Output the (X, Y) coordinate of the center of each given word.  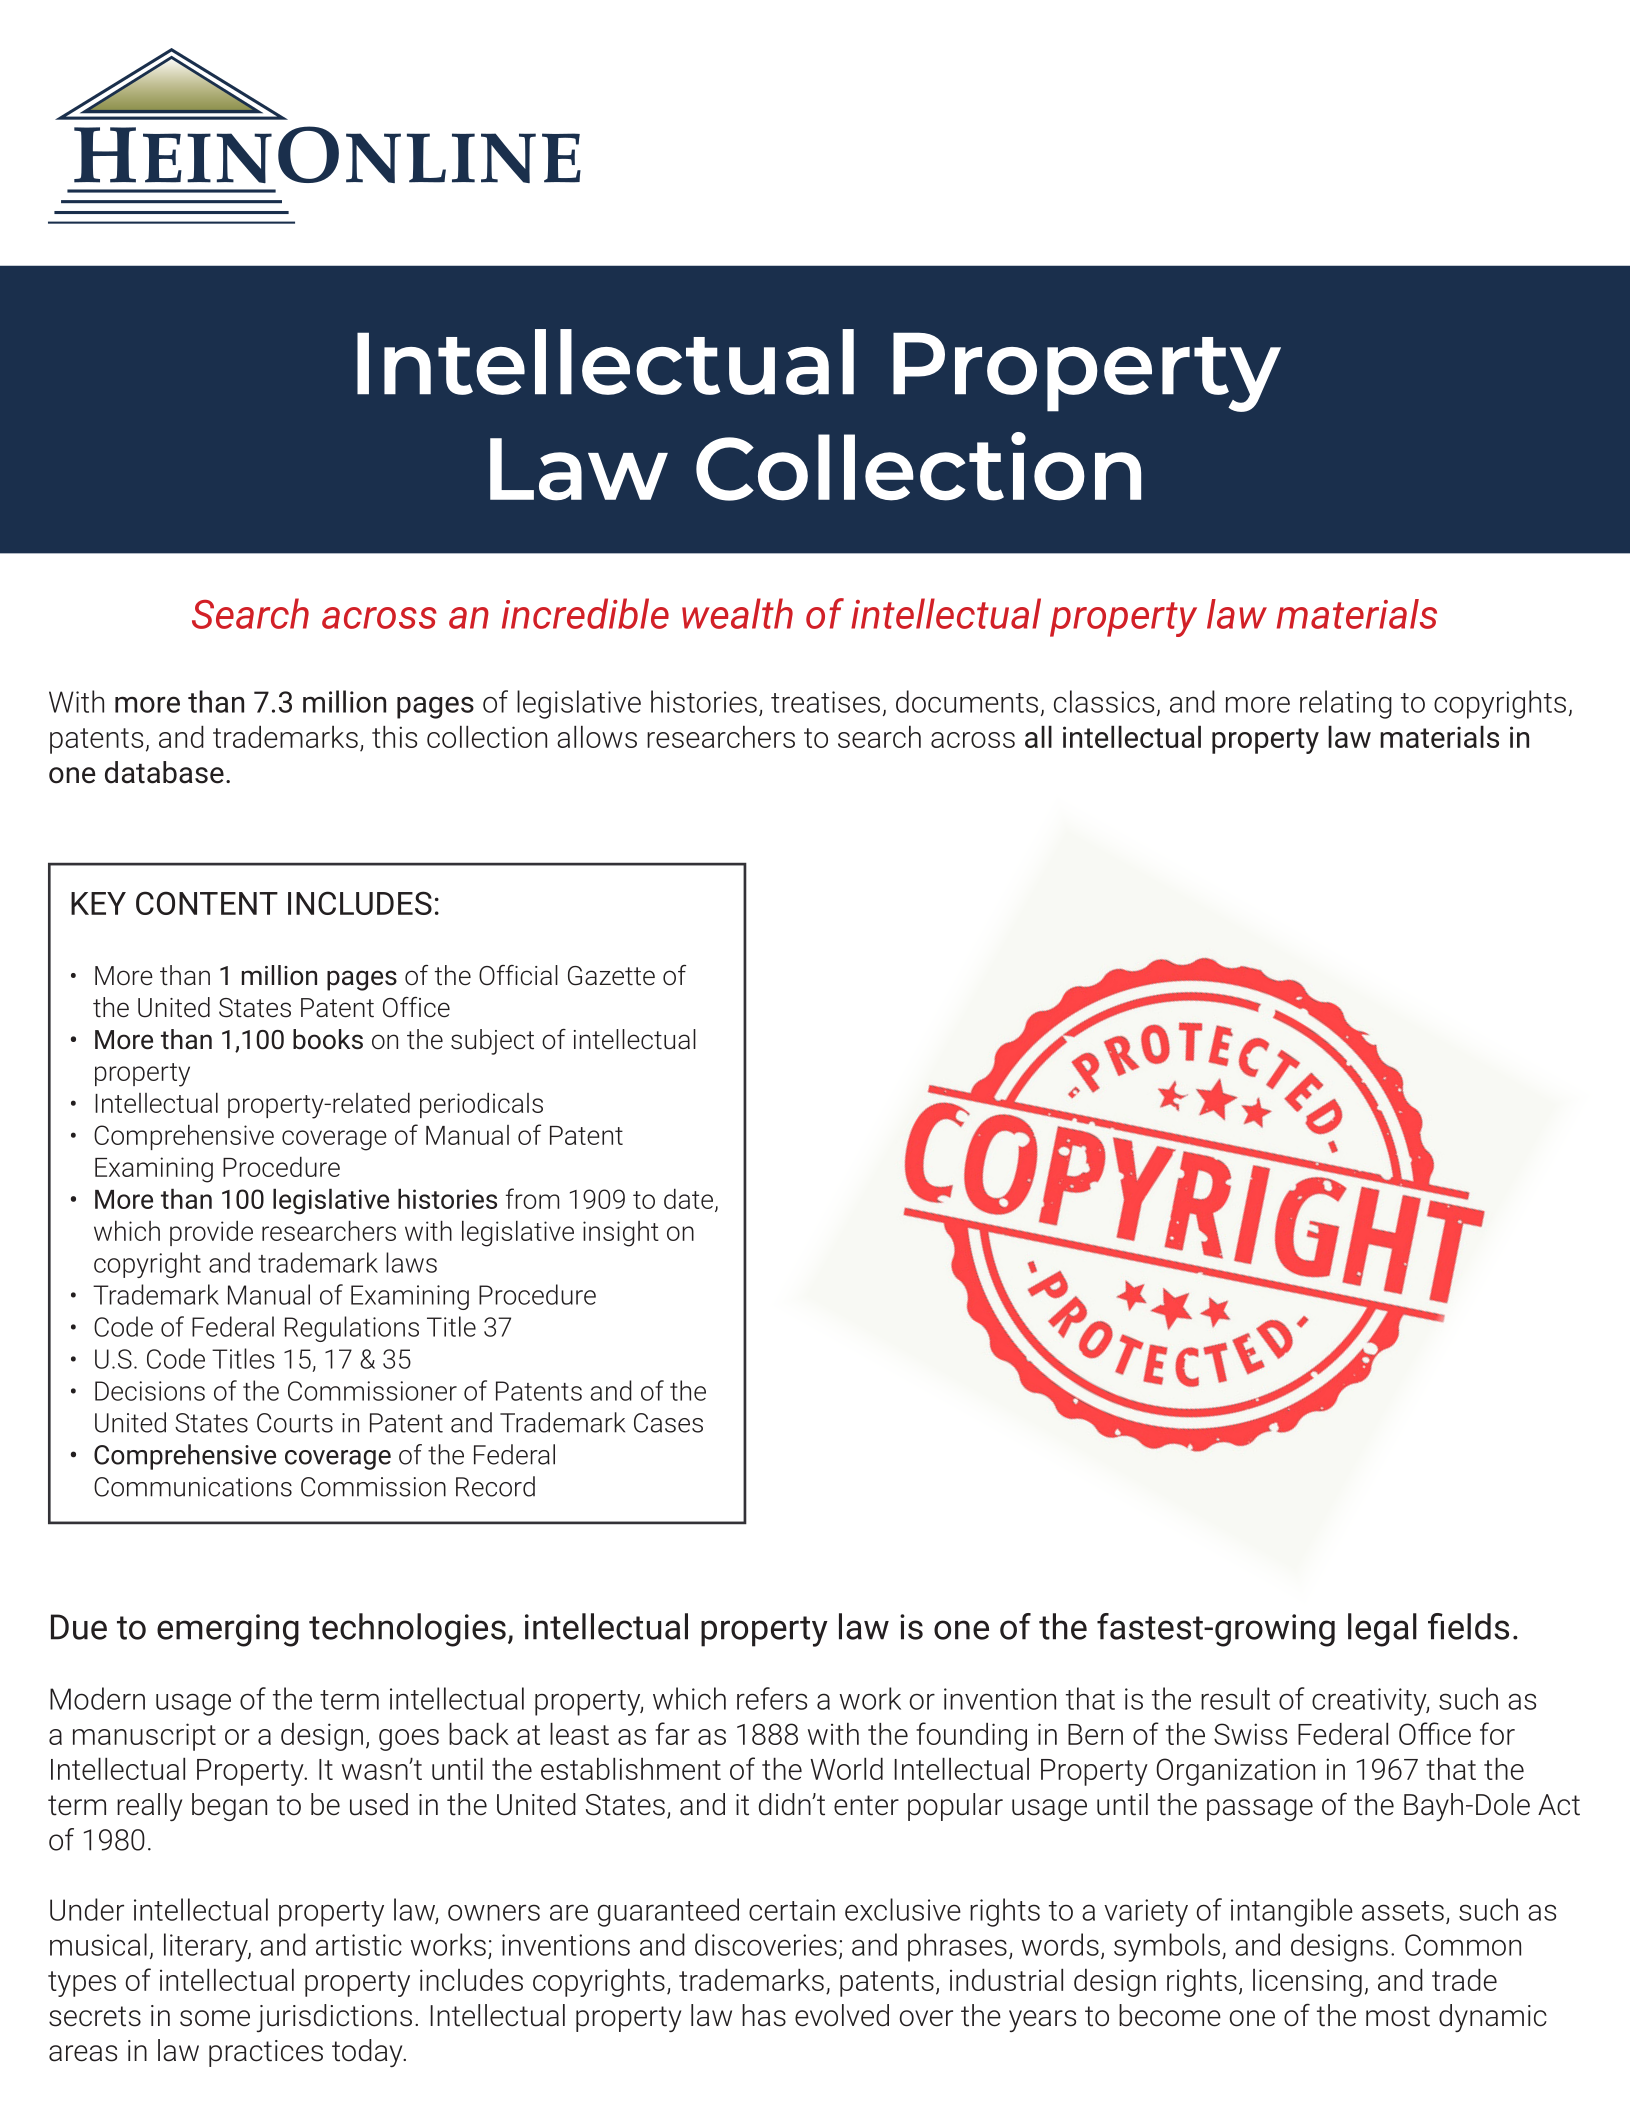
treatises (825, 702)
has (764, 2015)
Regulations (352, 1329)
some (215, 2018)
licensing (1307, 1983)
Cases (668, 1423)
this (394, 736)
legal (1382, 1630)
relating (1346, 704)
